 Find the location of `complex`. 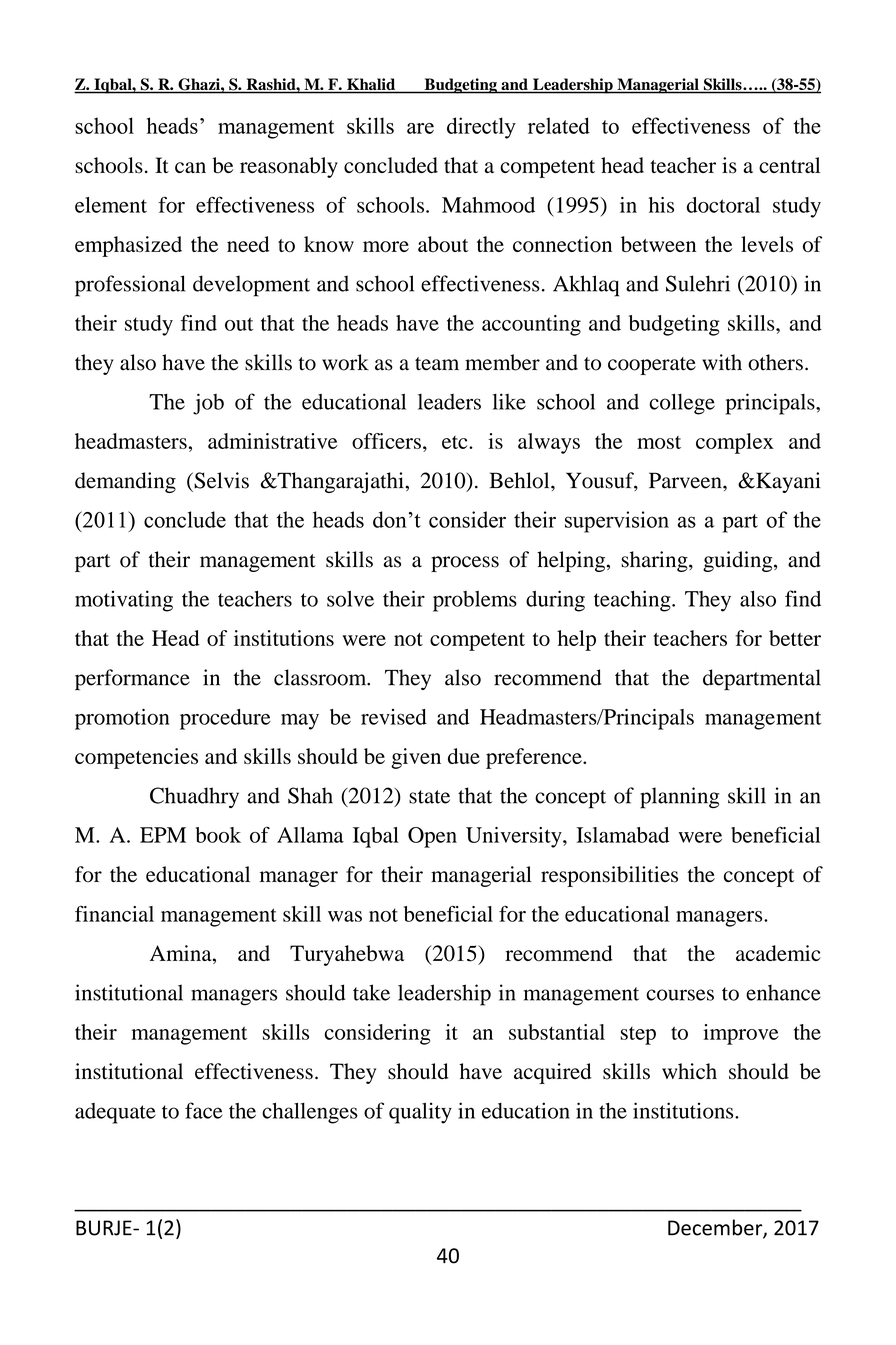

complex is located at coordinates (735, 443).
